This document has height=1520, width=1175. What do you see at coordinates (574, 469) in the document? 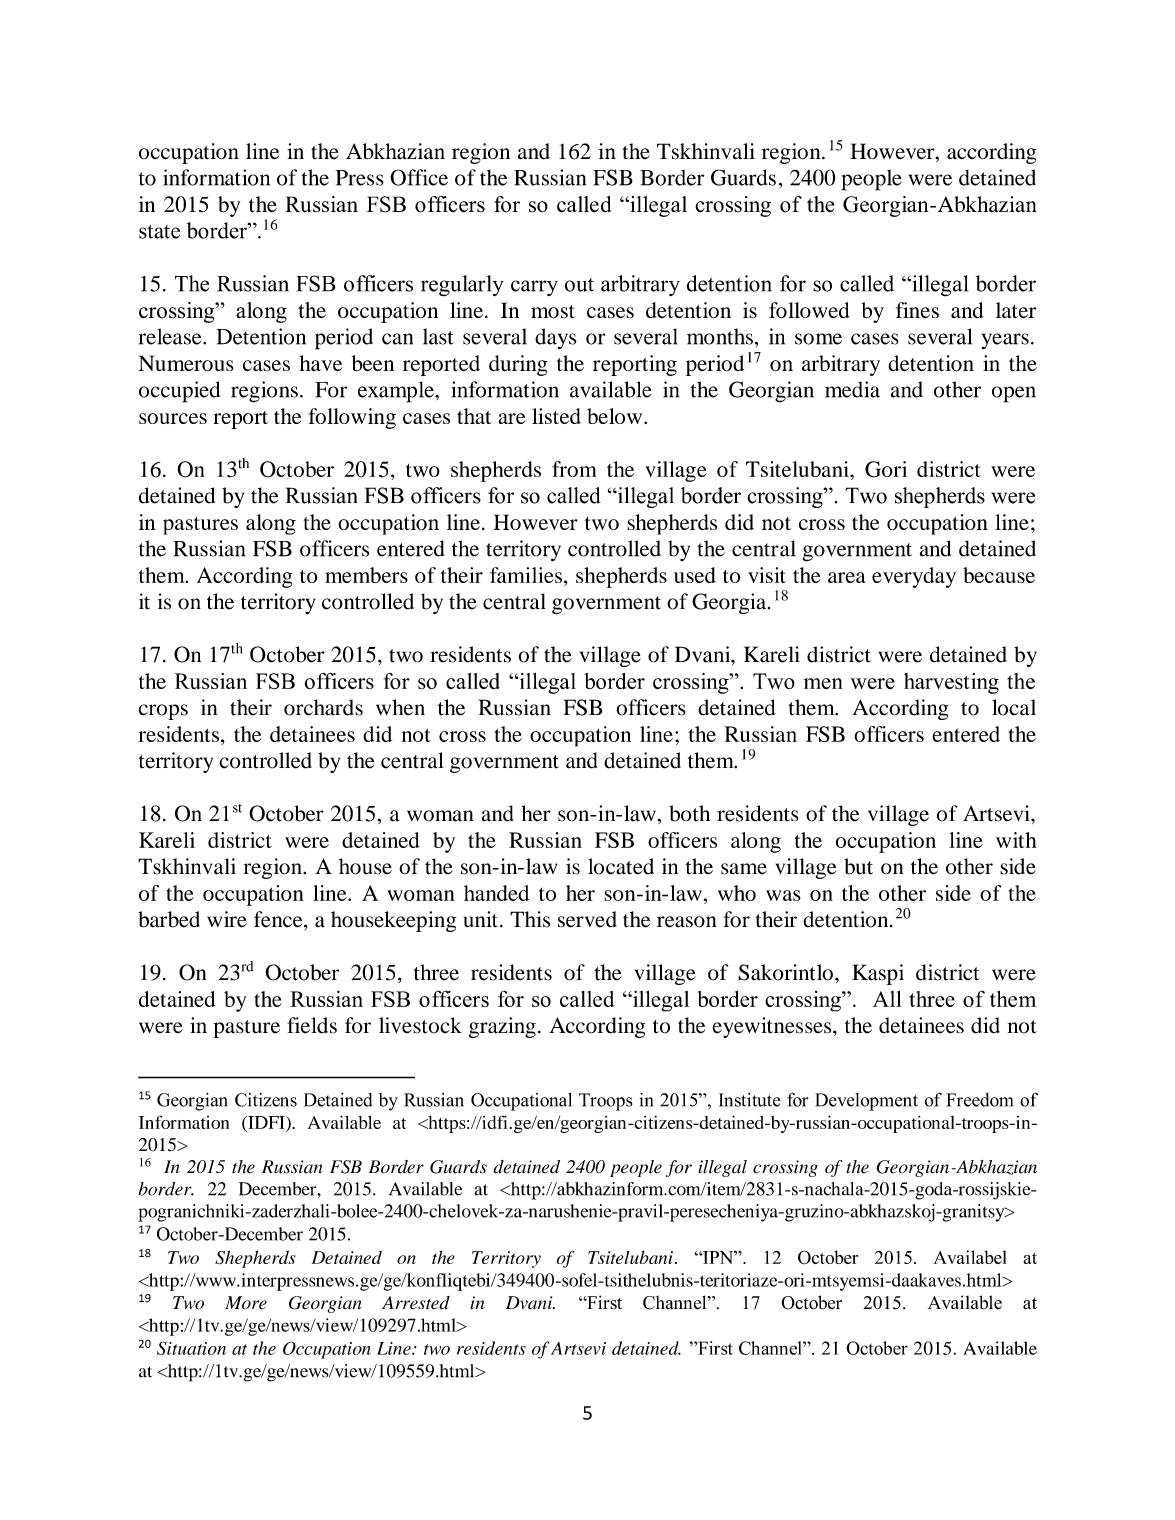
I see `from` at bounding box center [574, 469].
